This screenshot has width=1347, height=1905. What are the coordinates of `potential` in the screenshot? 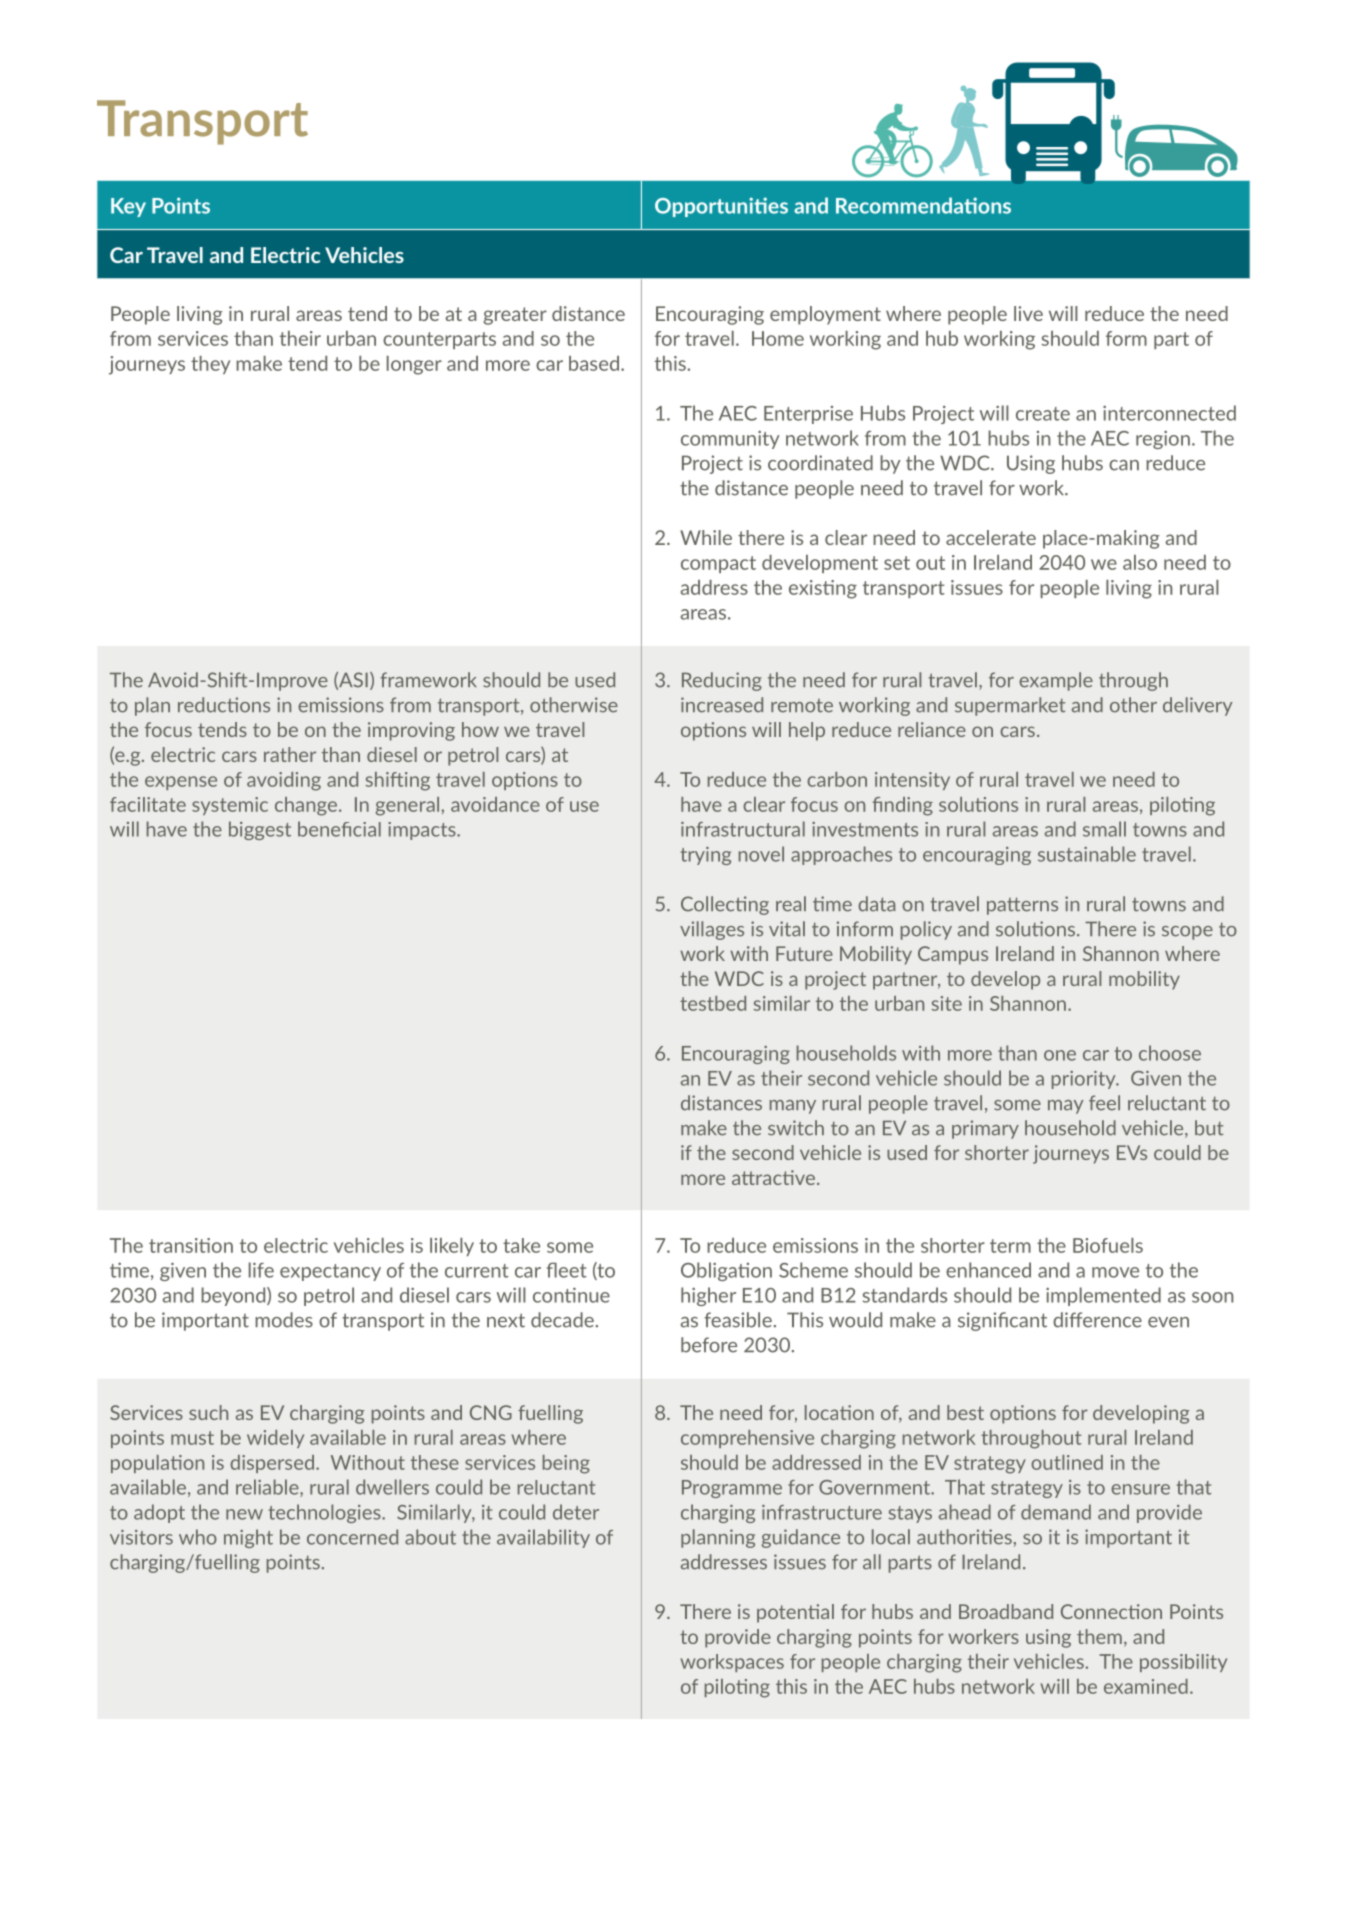 It's located at (795, 1613).
